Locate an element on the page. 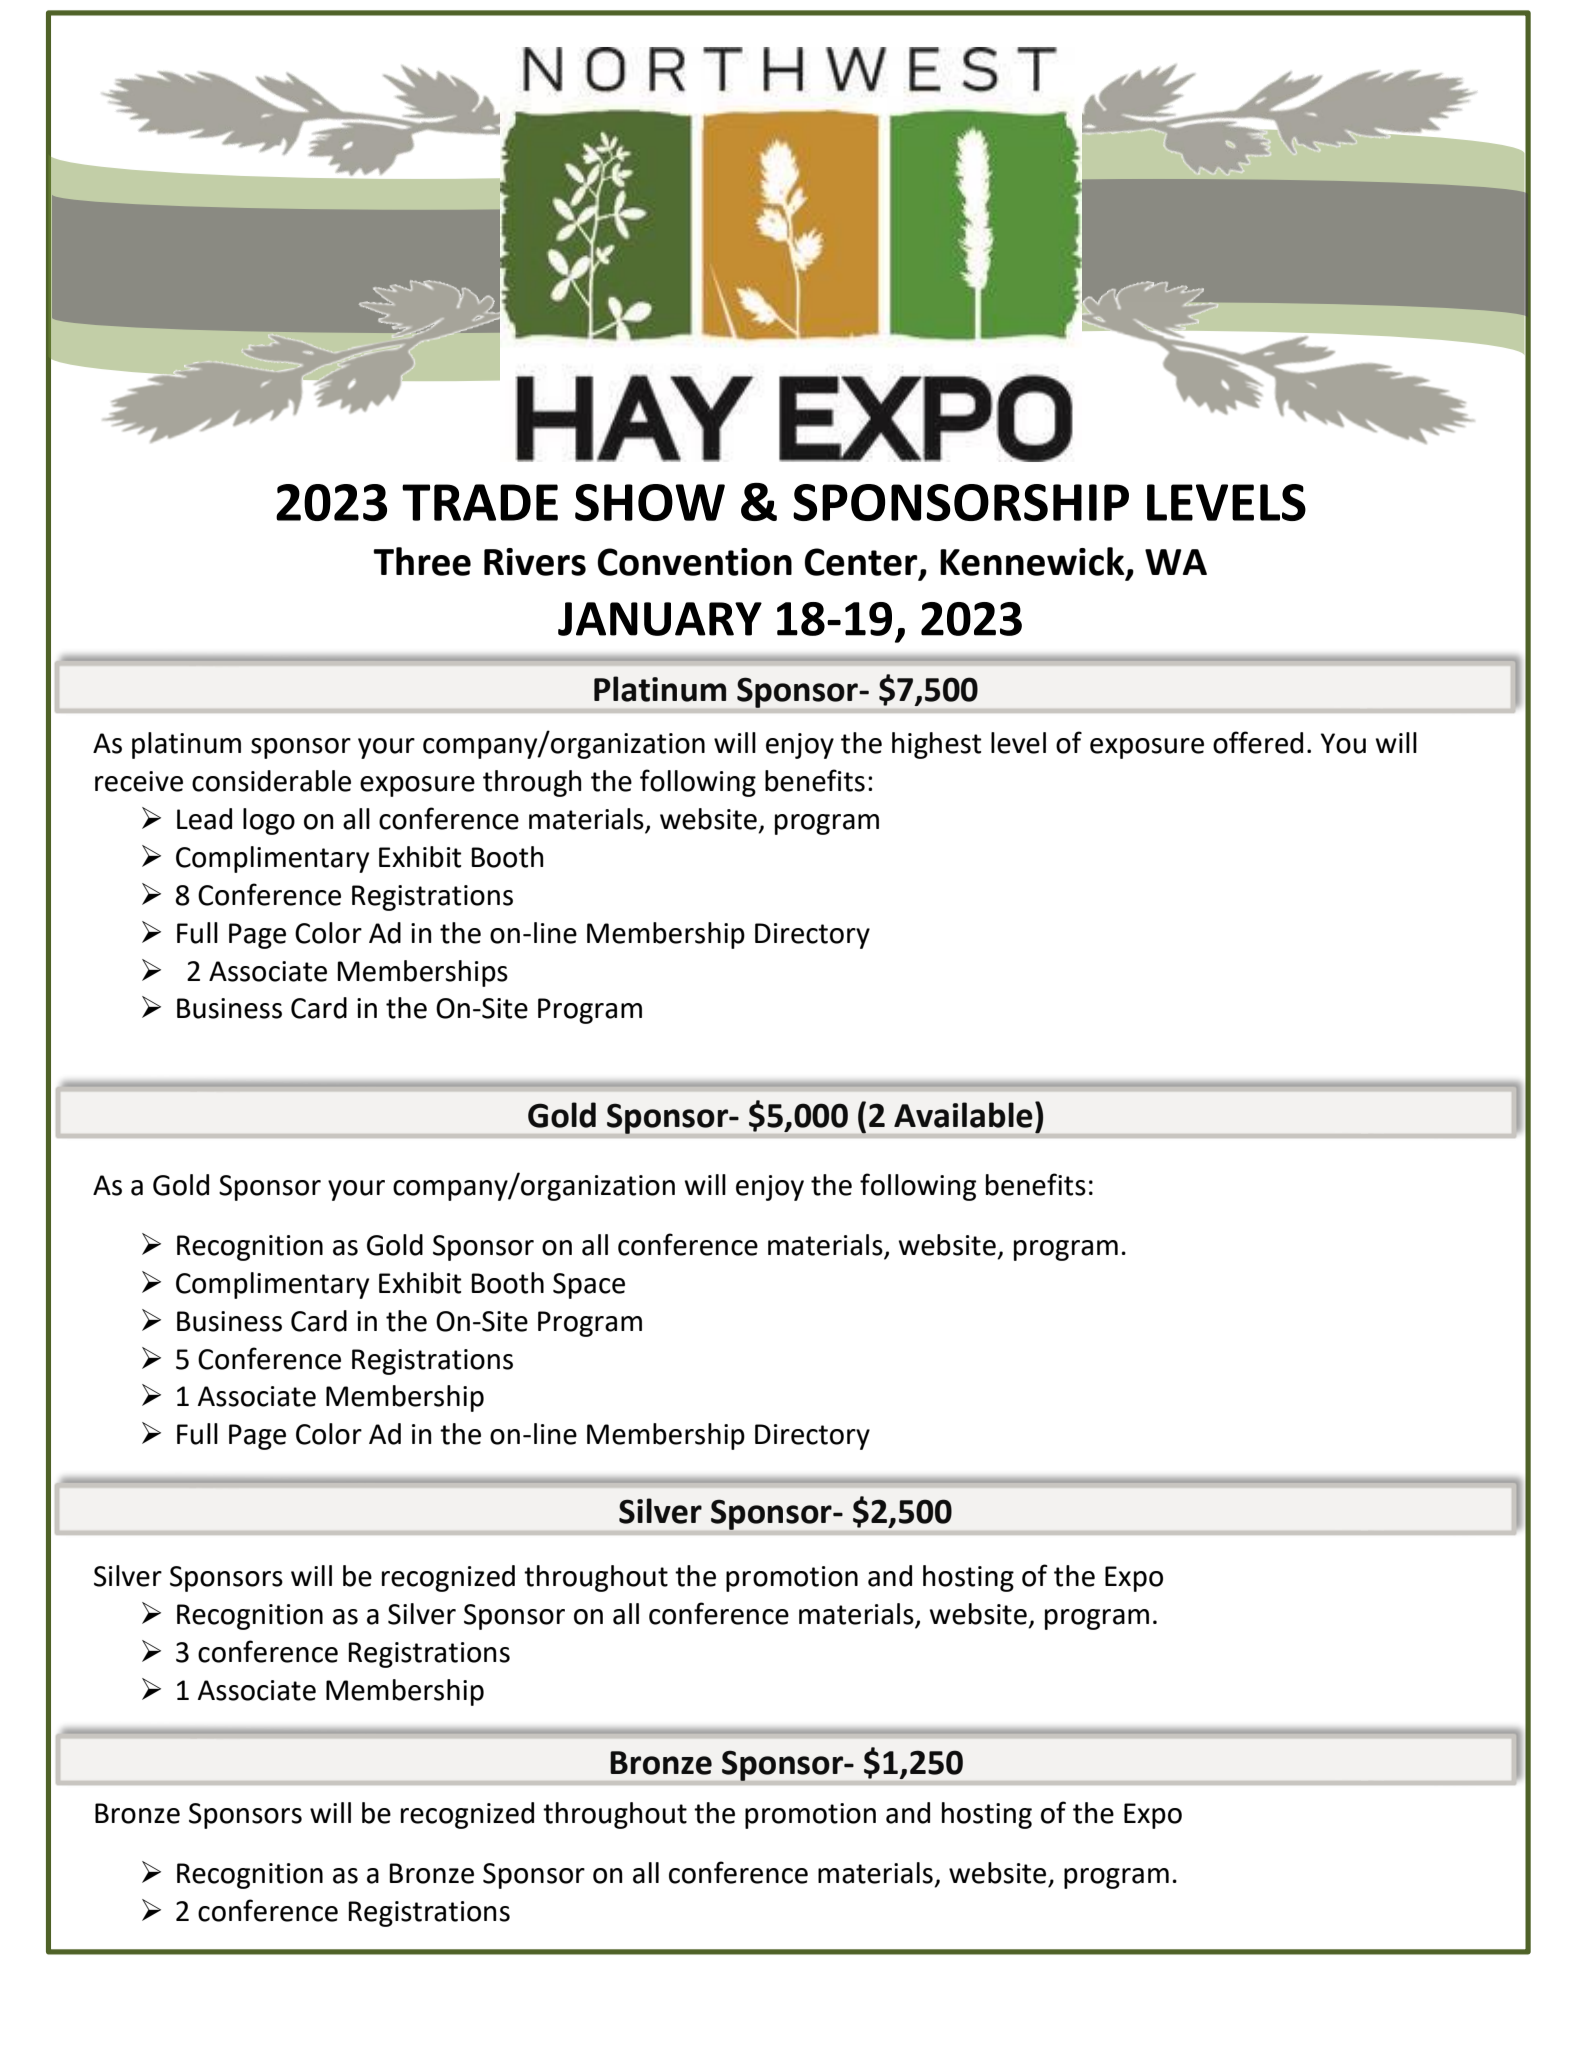 This document has width=1582, height=2047. receive is located at coordinates (139, 781).
